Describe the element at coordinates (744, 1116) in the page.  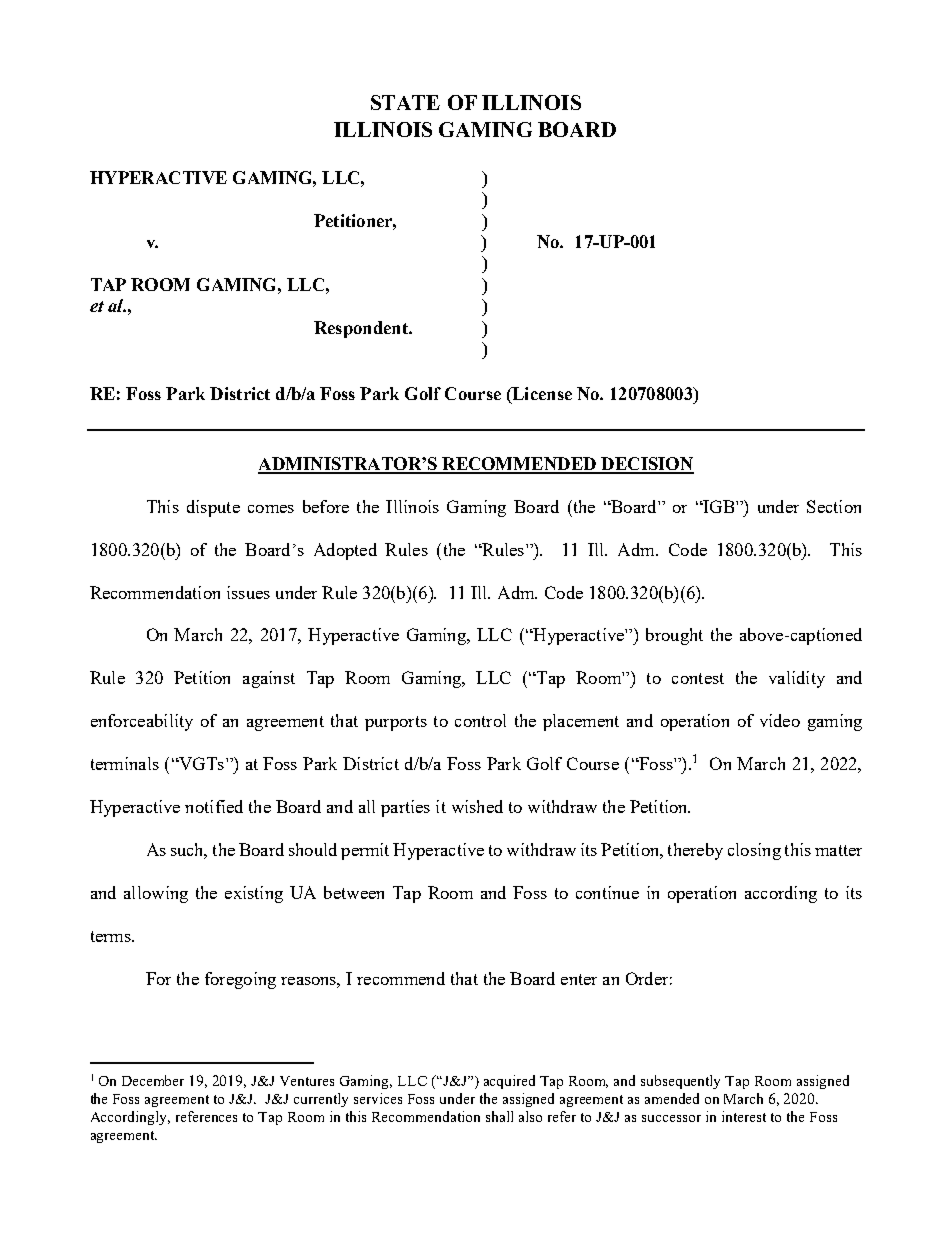
I see `interest` at that location.
